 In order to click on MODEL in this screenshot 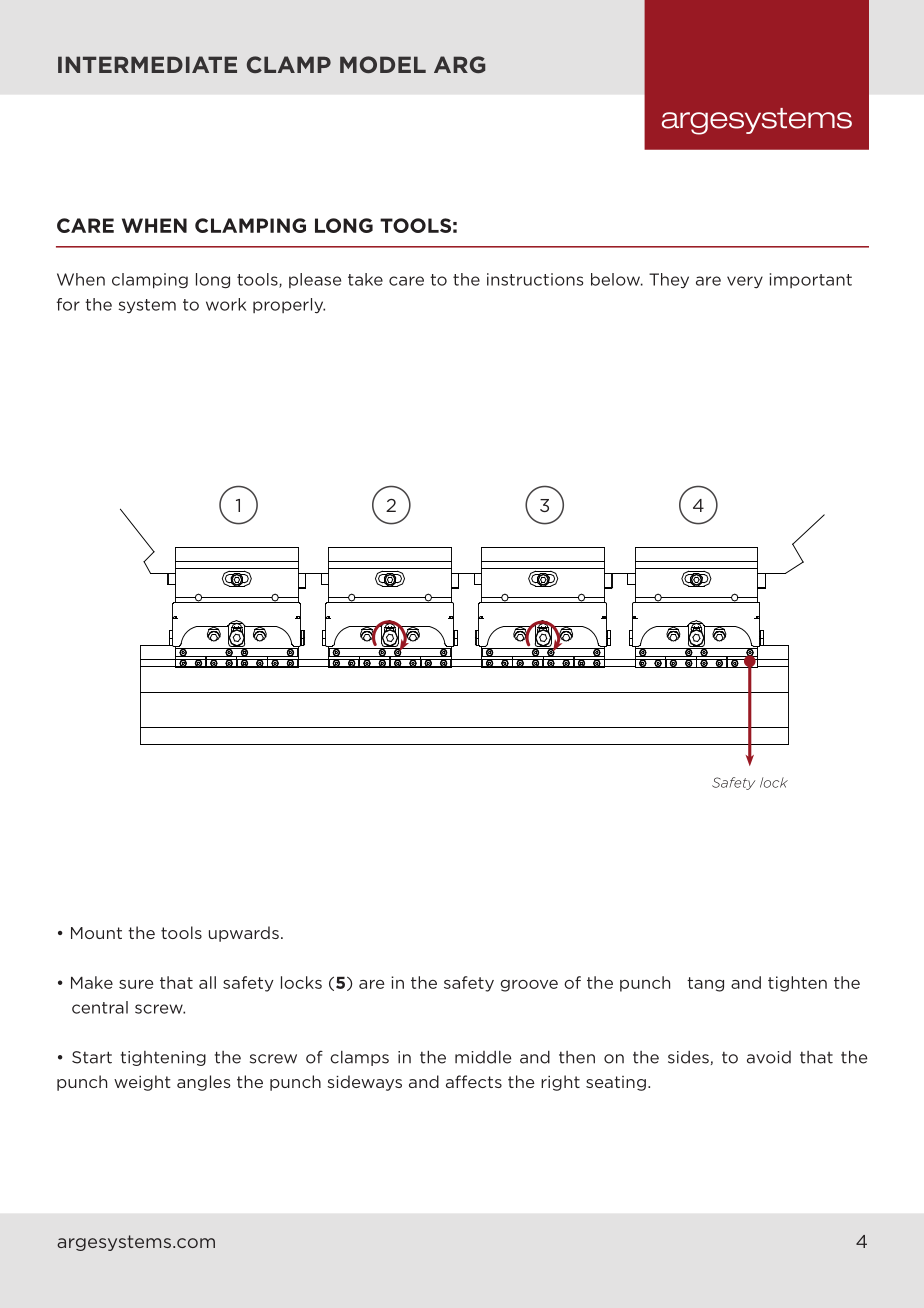, I will do `click(383, 64)`.
